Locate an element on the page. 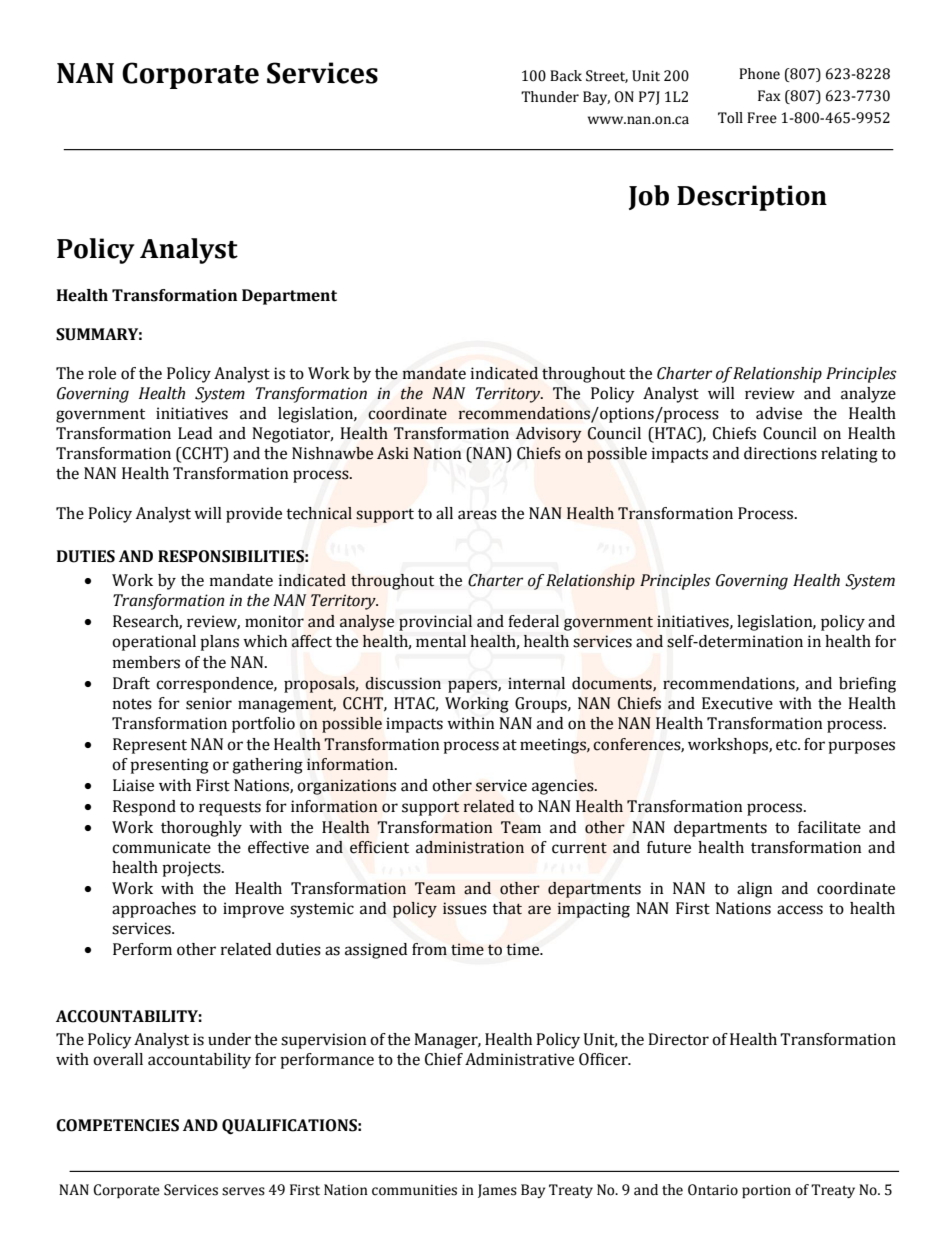 The image size is (952, 1233). align is located at coordinates (755, 890).
